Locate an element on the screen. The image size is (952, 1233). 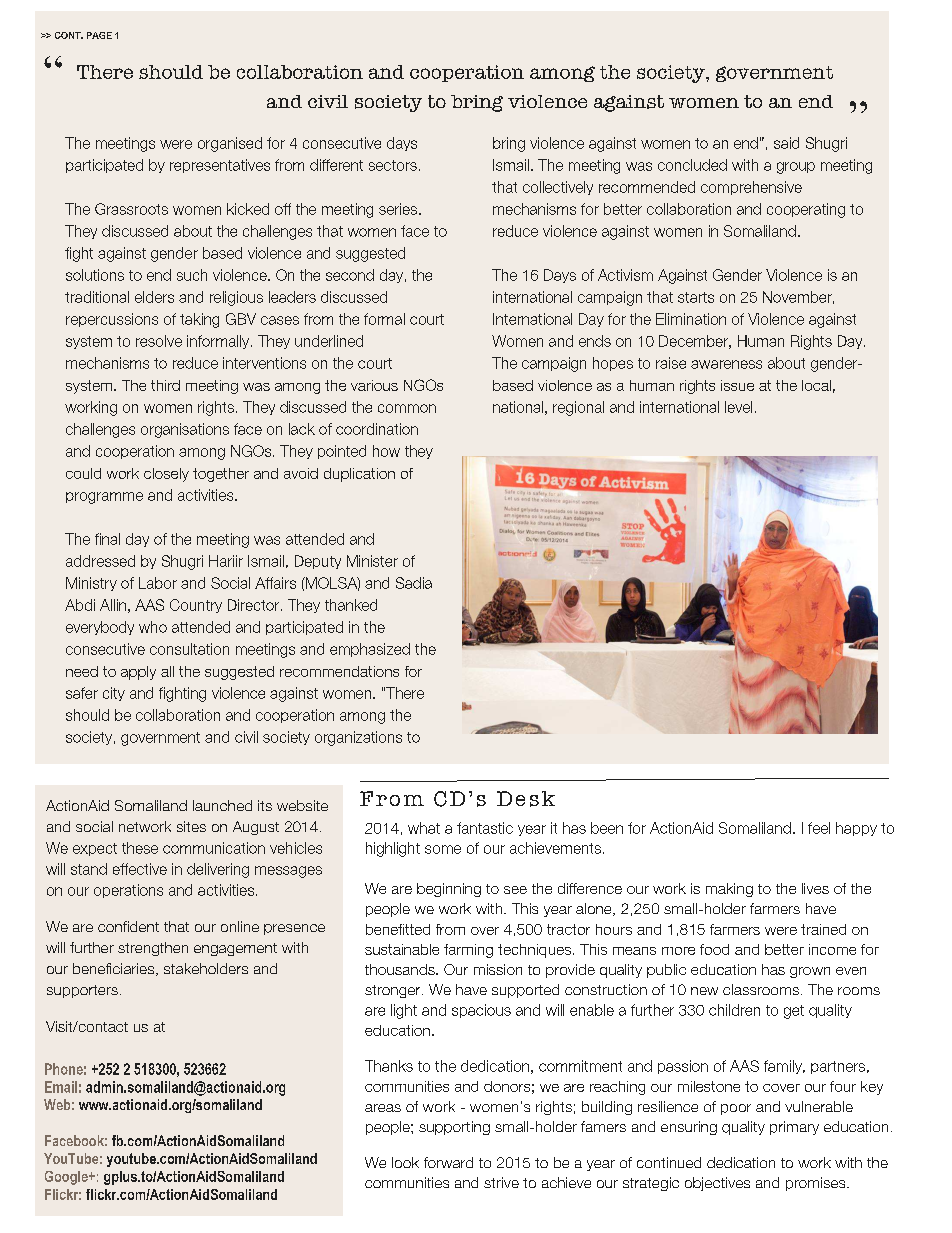
Google is located at coordinates (67, 1178).
